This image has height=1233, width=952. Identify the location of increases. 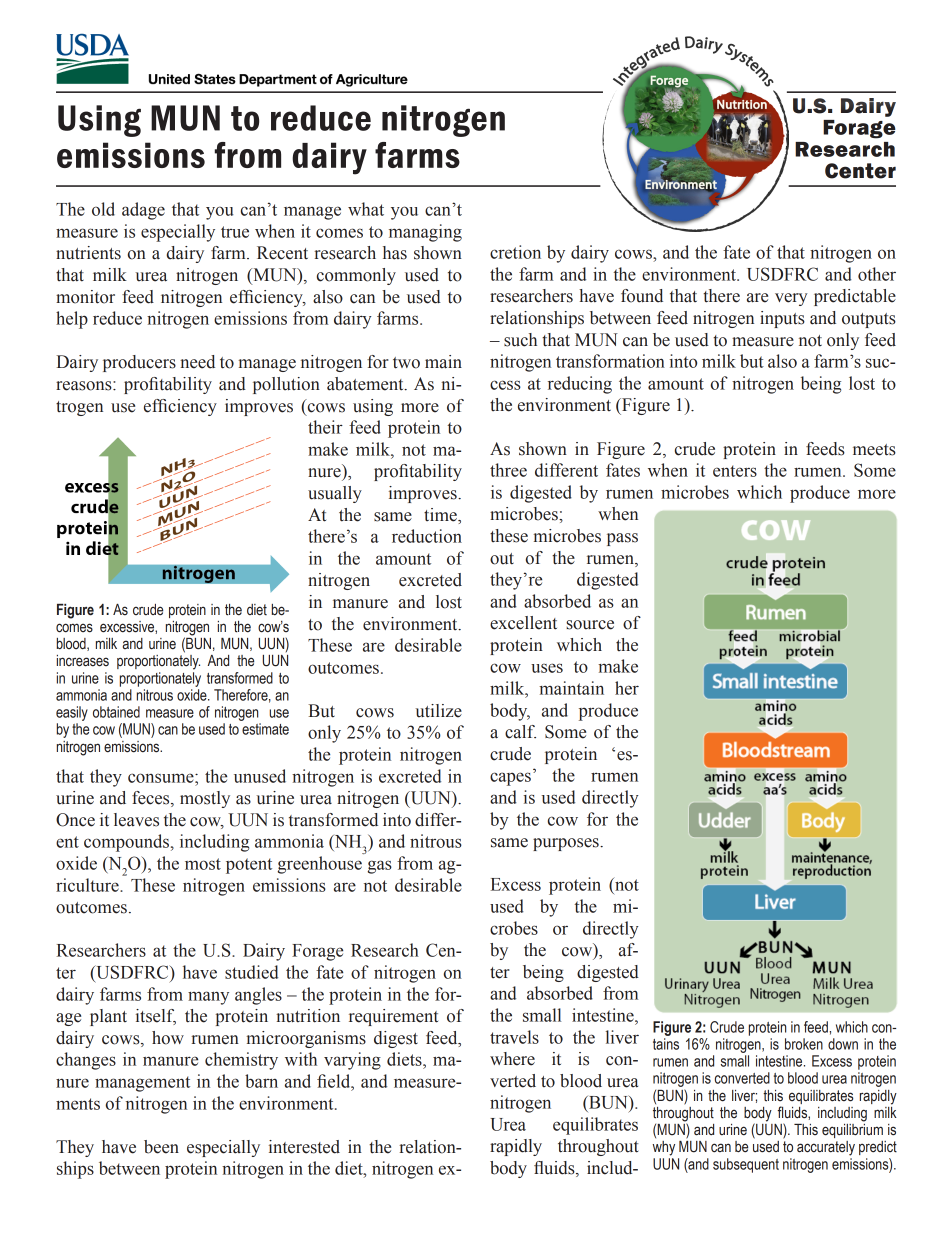
(83, 661).
